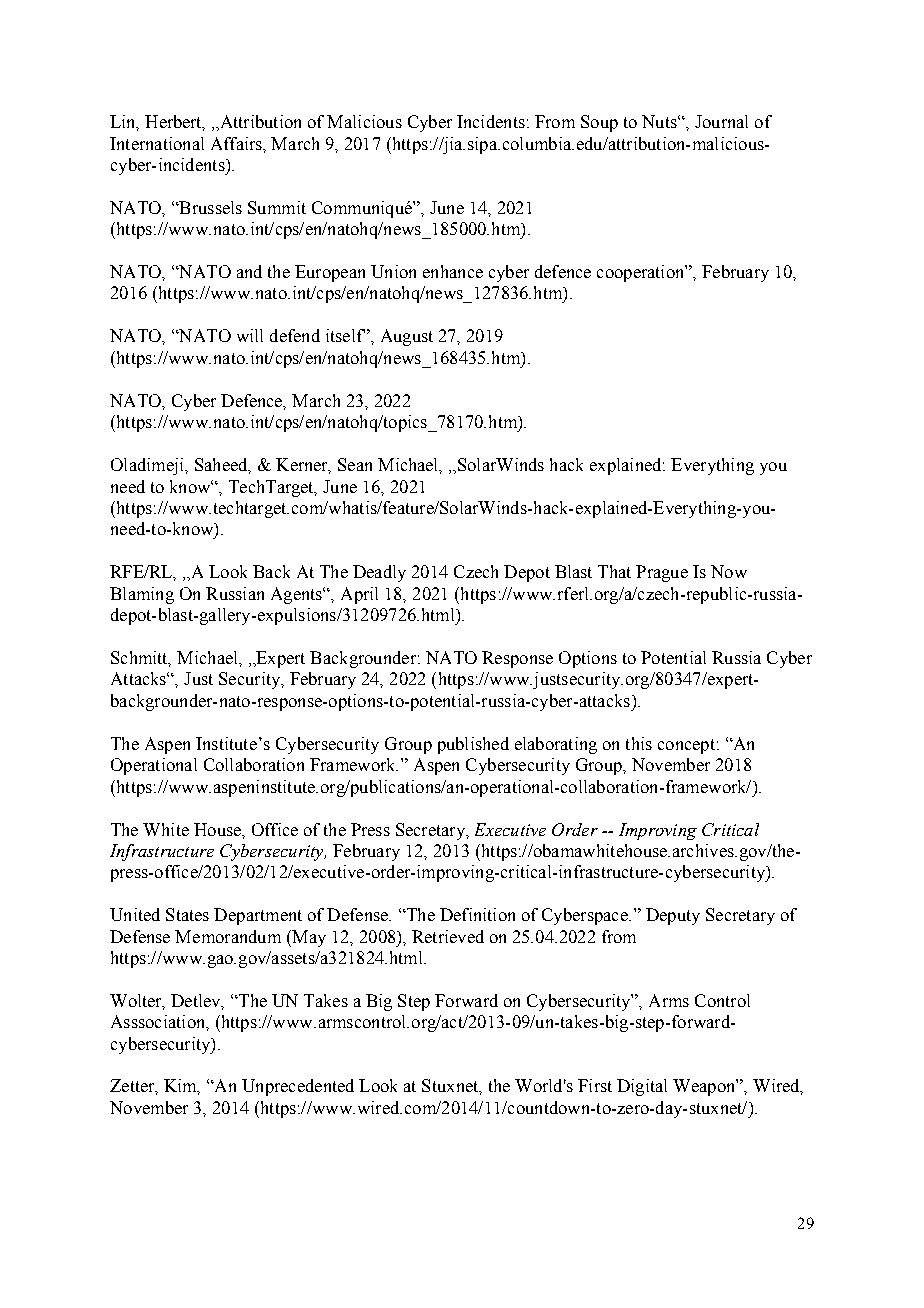  Describe the element at coordinates (662, 573) in the document. I see `Prague` at that location.
